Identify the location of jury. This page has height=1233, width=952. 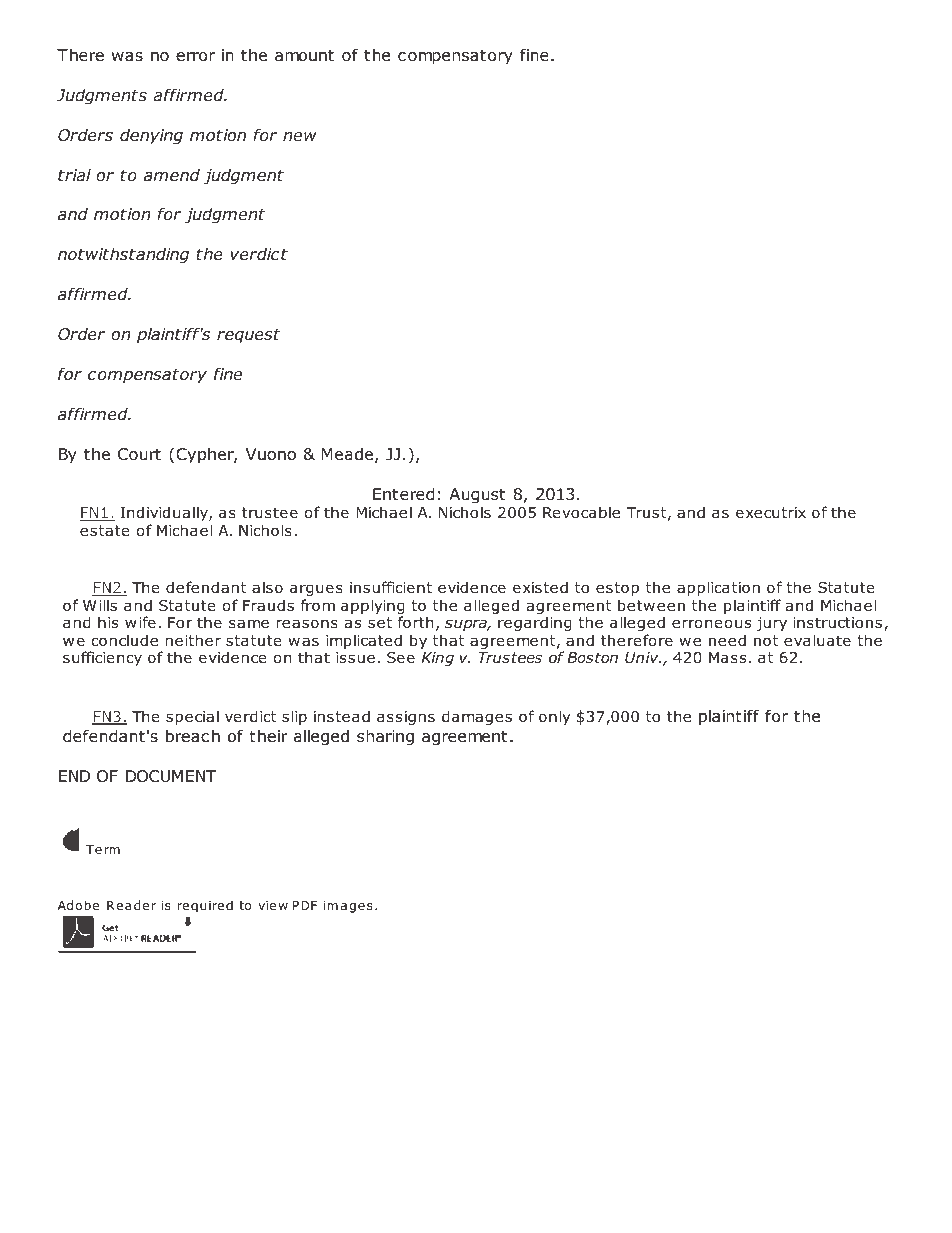
(772, 624).
